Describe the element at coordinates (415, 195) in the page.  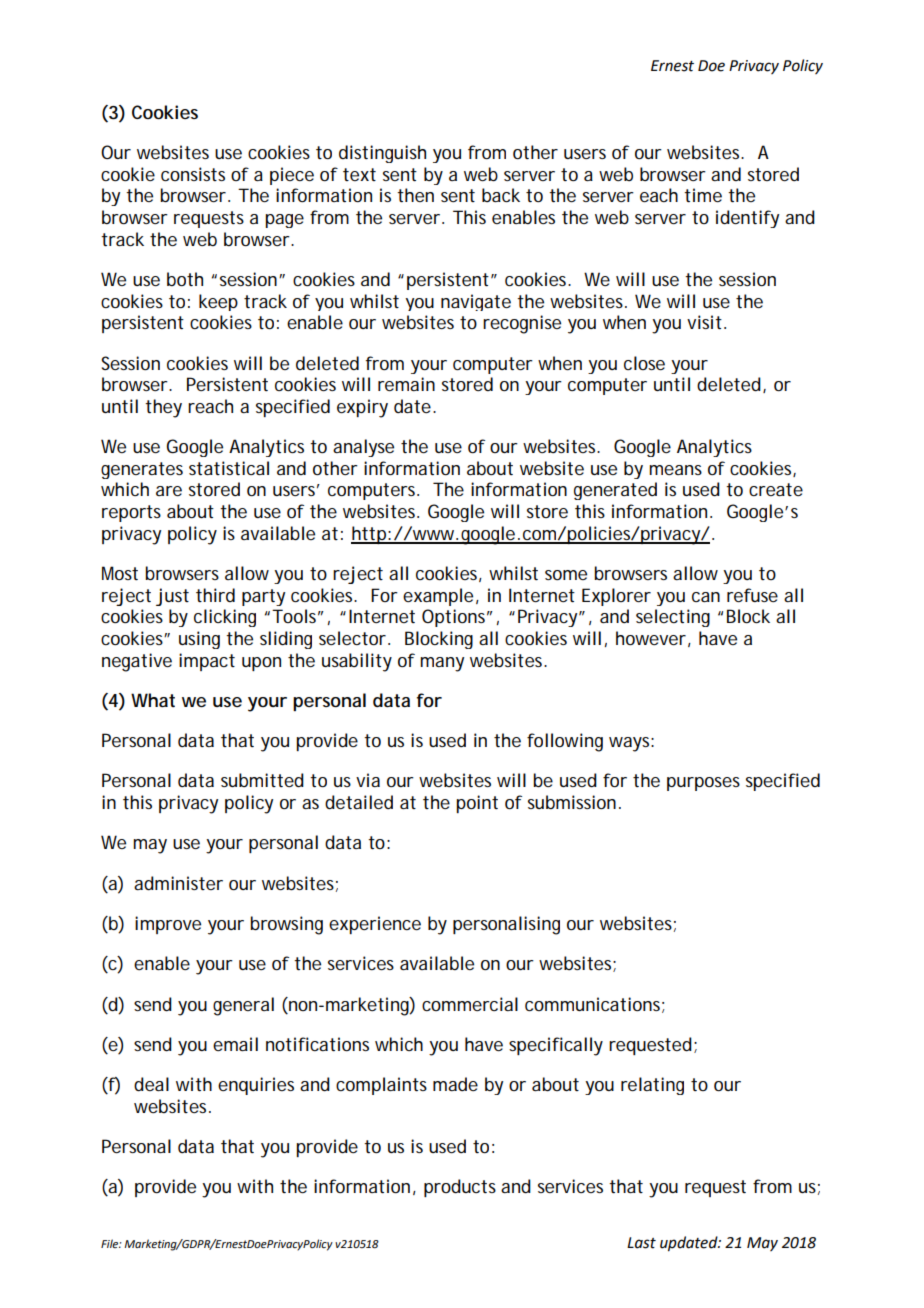
I see `then` at that location.
